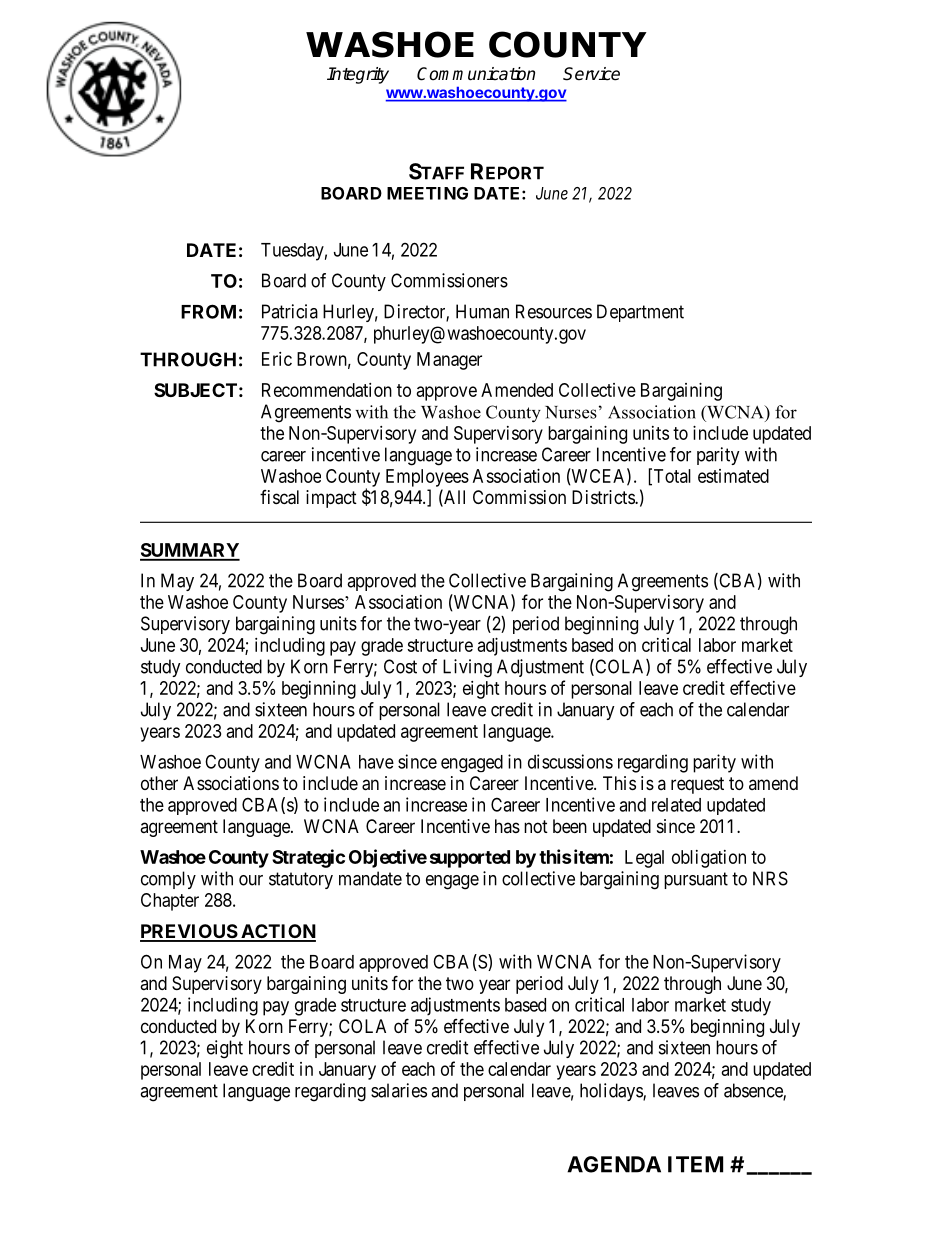 This document has height=1233, width=952. I want to click on salaries, so click(399, 1090).
